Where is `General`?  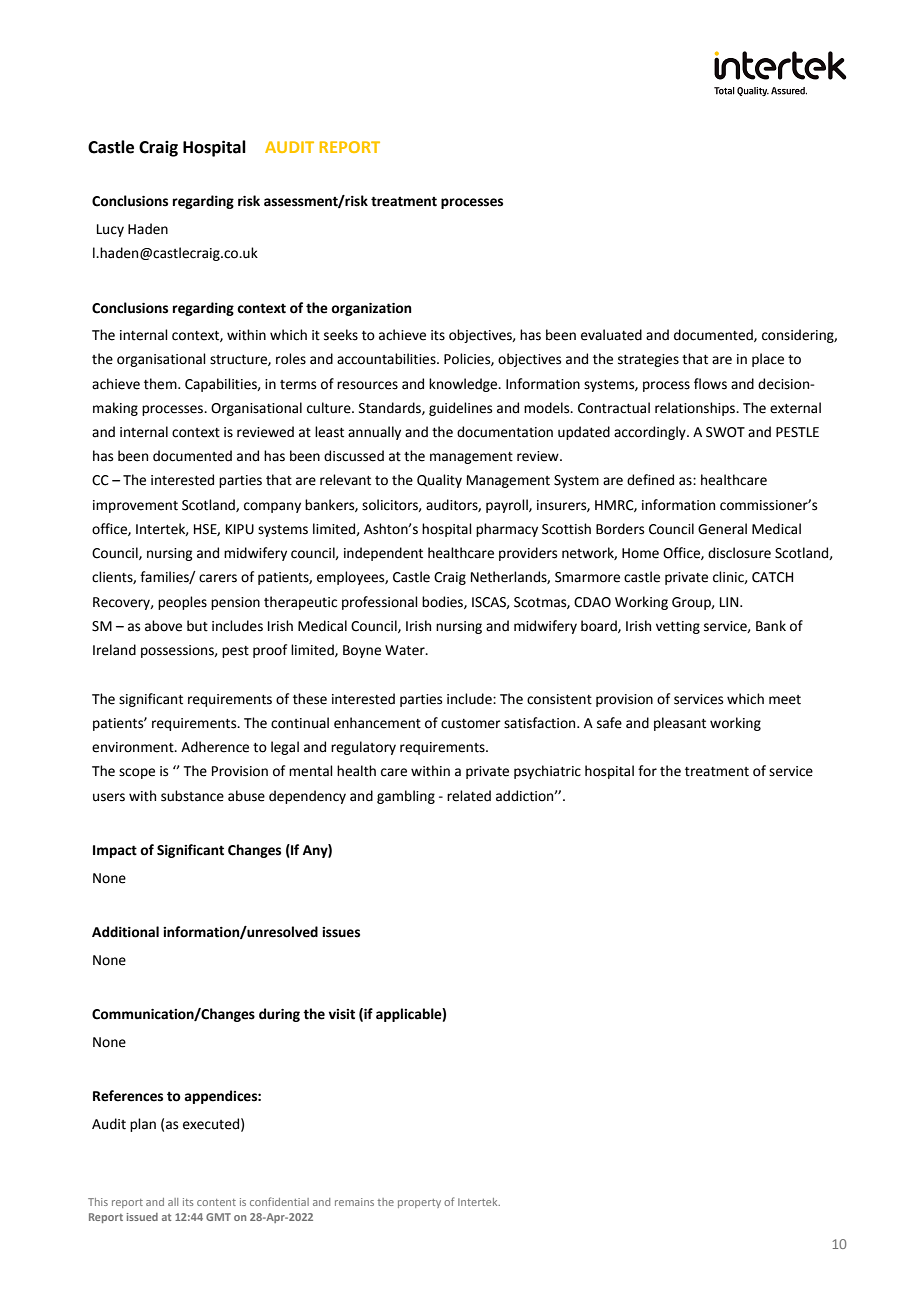 General is located at coordinates (722, 529).
